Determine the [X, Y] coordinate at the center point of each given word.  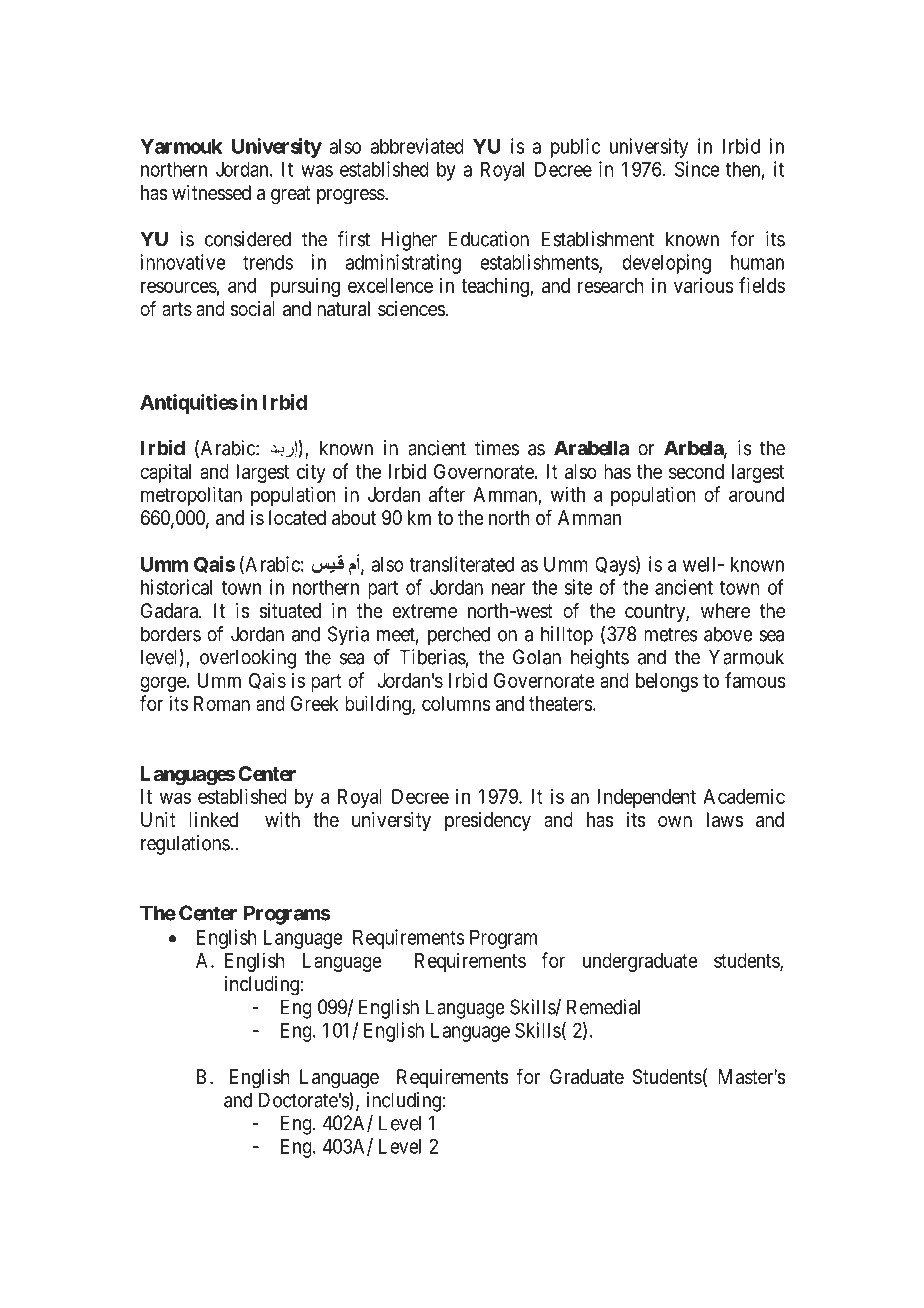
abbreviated [417, 146]
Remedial [603, 1007]
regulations [185, 845]
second [696, 471]
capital [165, 473]
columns [456, 703]
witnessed [211, 192]
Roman [222, 703]
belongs [667, 682]
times [497, 448]
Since [697, 169]
